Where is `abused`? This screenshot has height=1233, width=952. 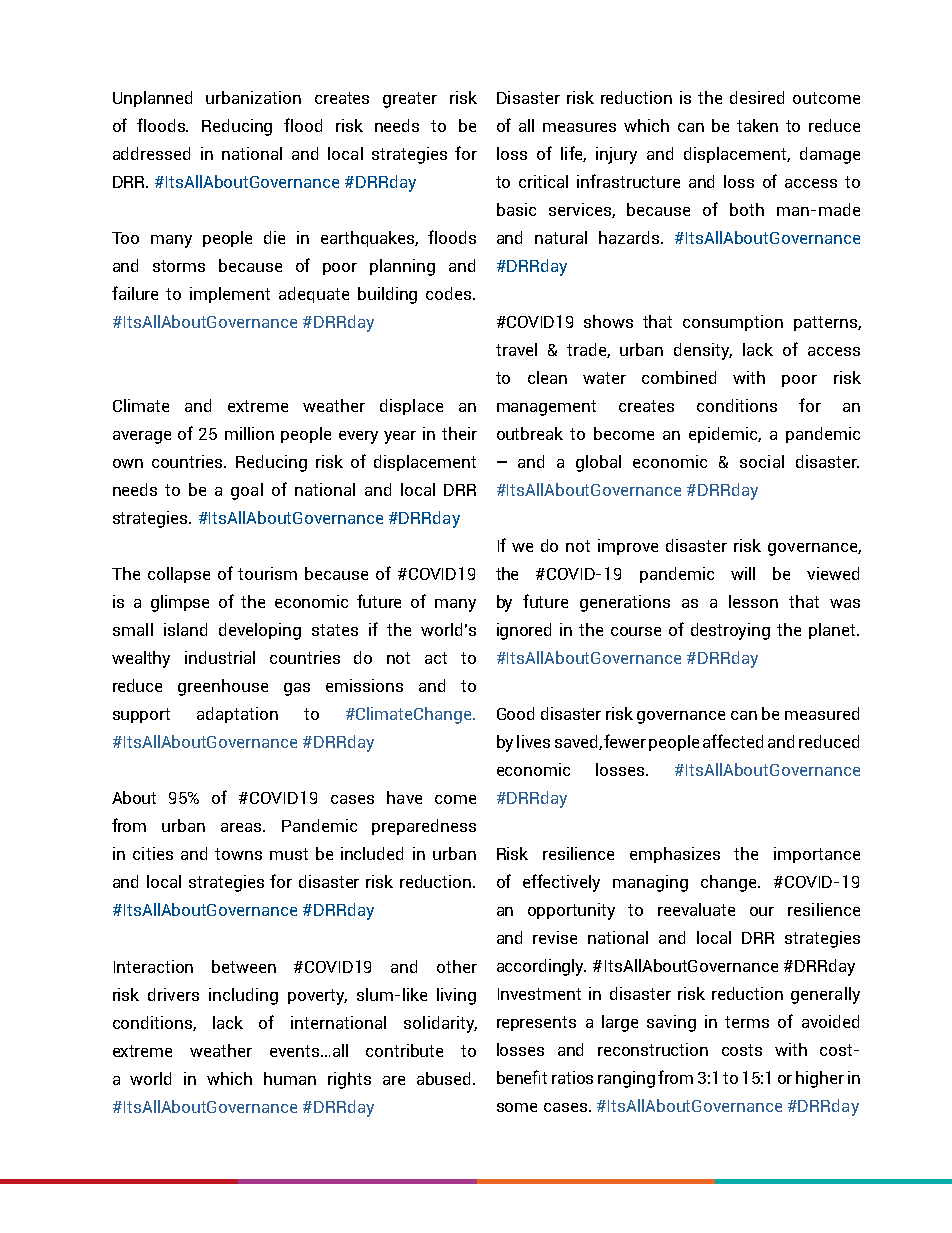
abused is located at coordinates (445, 1078).
